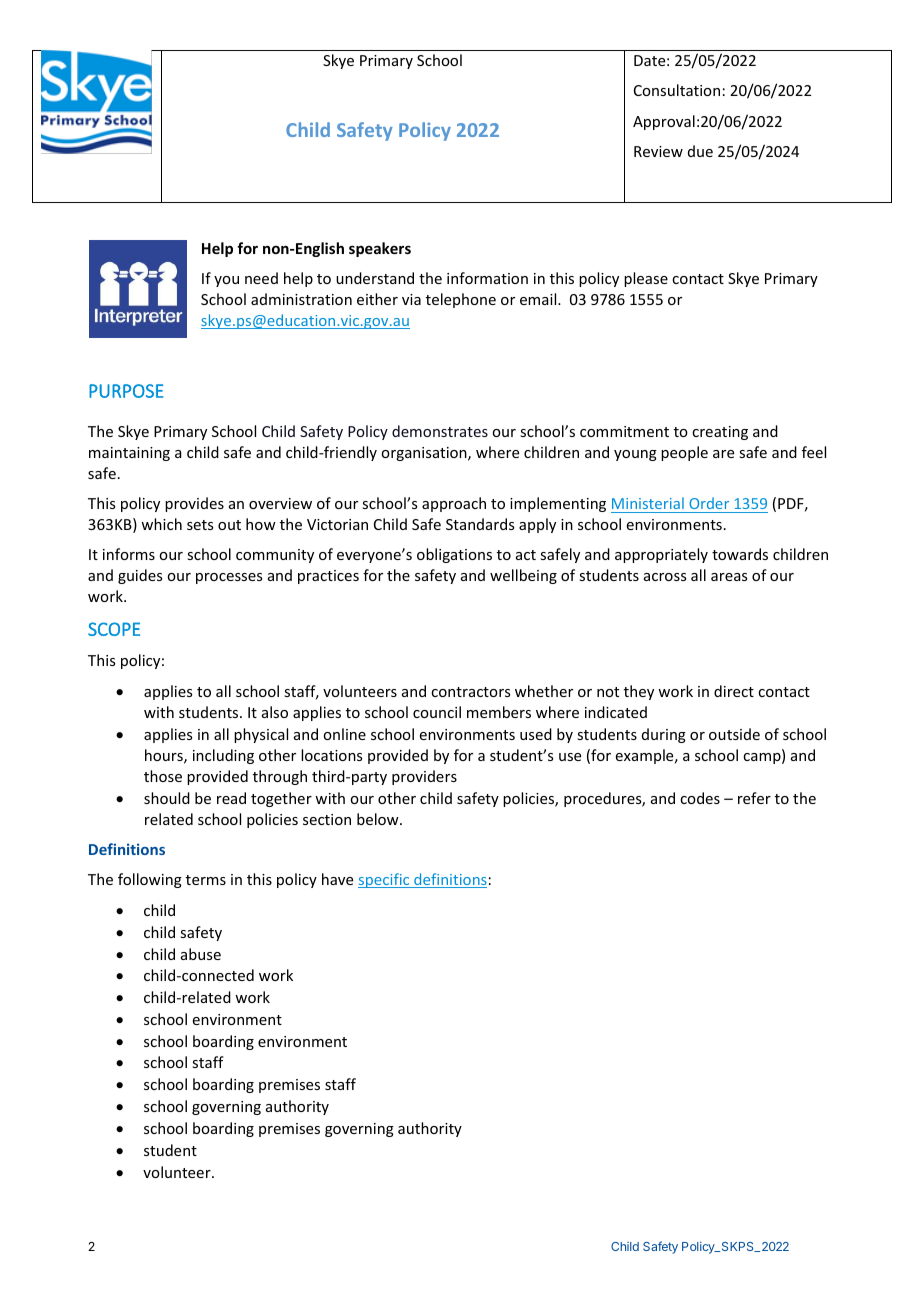 The image size is (924, 1309). Describe the element at coordinates (301, 299) in the image. I see `administration` at that location.
